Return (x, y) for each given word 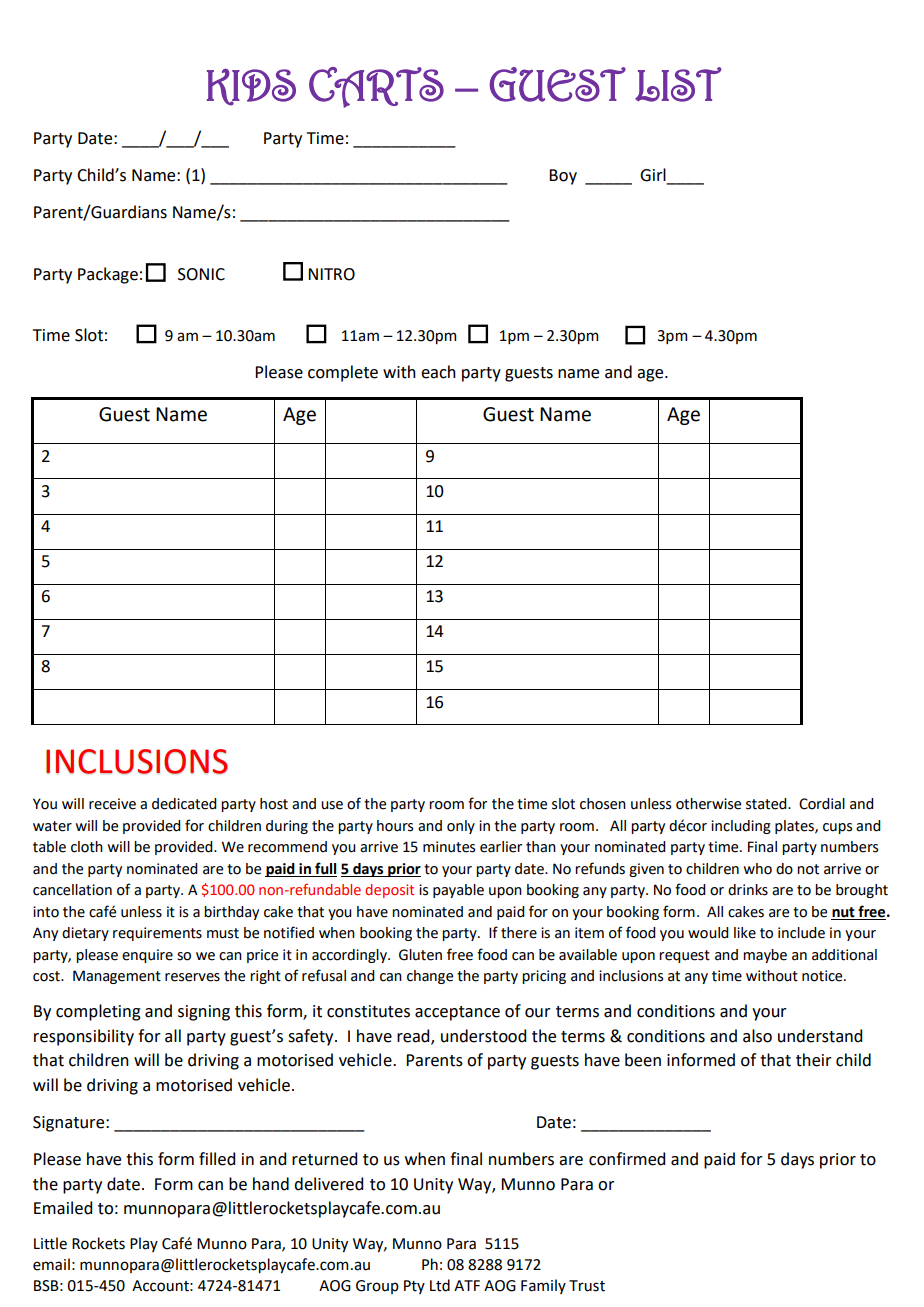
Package (108, 275)
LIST (678, 84)
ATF (467, 1285)
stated (767, 804)
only (461, 827)
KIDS (251, 87)
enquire (147, 956)
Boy (563, 177)
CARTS (376, 87)
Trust (587, 1286)
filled (217, 1159)
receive (112, 804)
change (430, 977)
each (438, 372)
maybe (765, 956)
